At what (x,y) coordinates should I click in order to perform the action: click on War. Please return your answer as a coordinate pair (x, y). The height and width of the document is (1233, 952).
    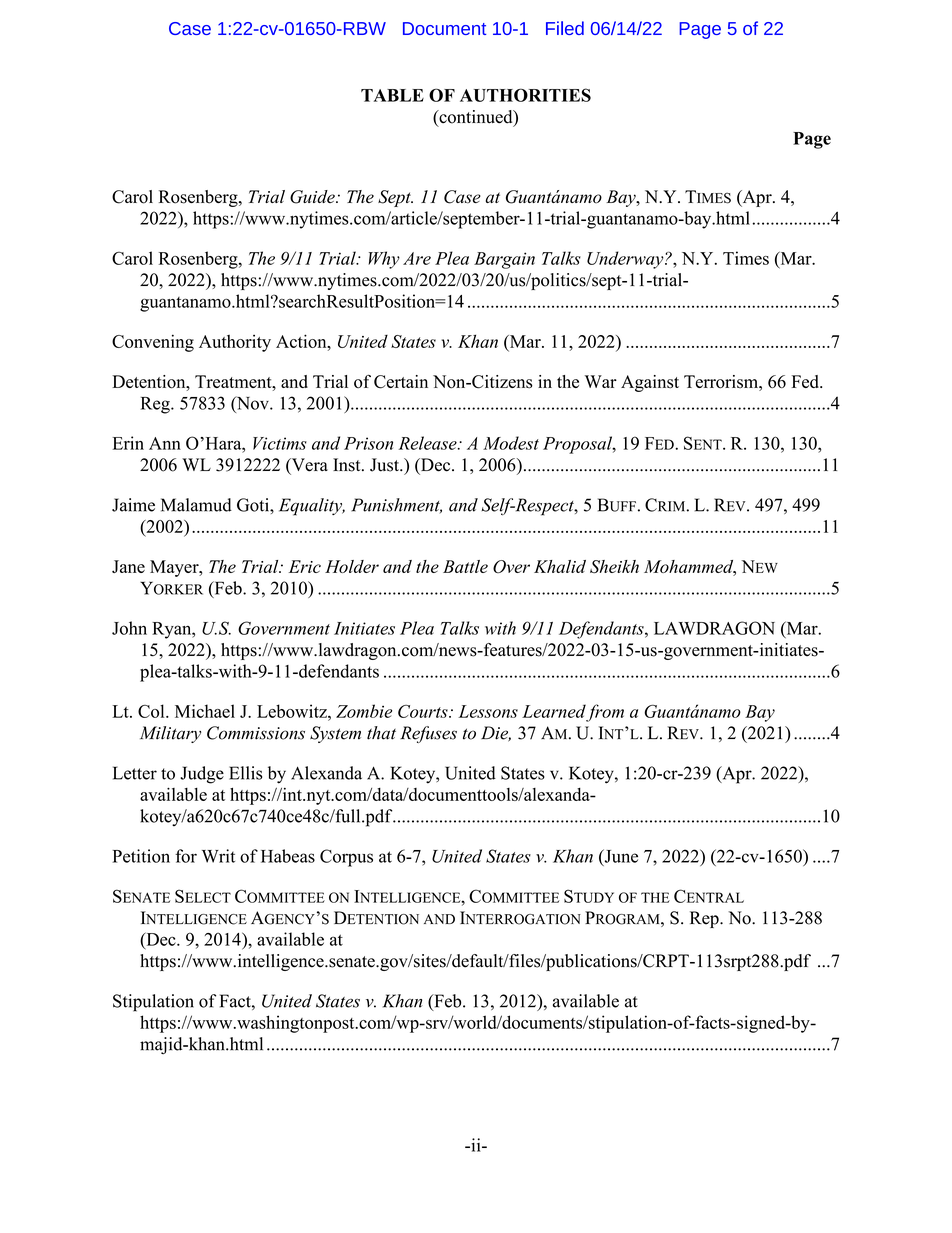
    Looking at the image, I should click on (601, 381).
